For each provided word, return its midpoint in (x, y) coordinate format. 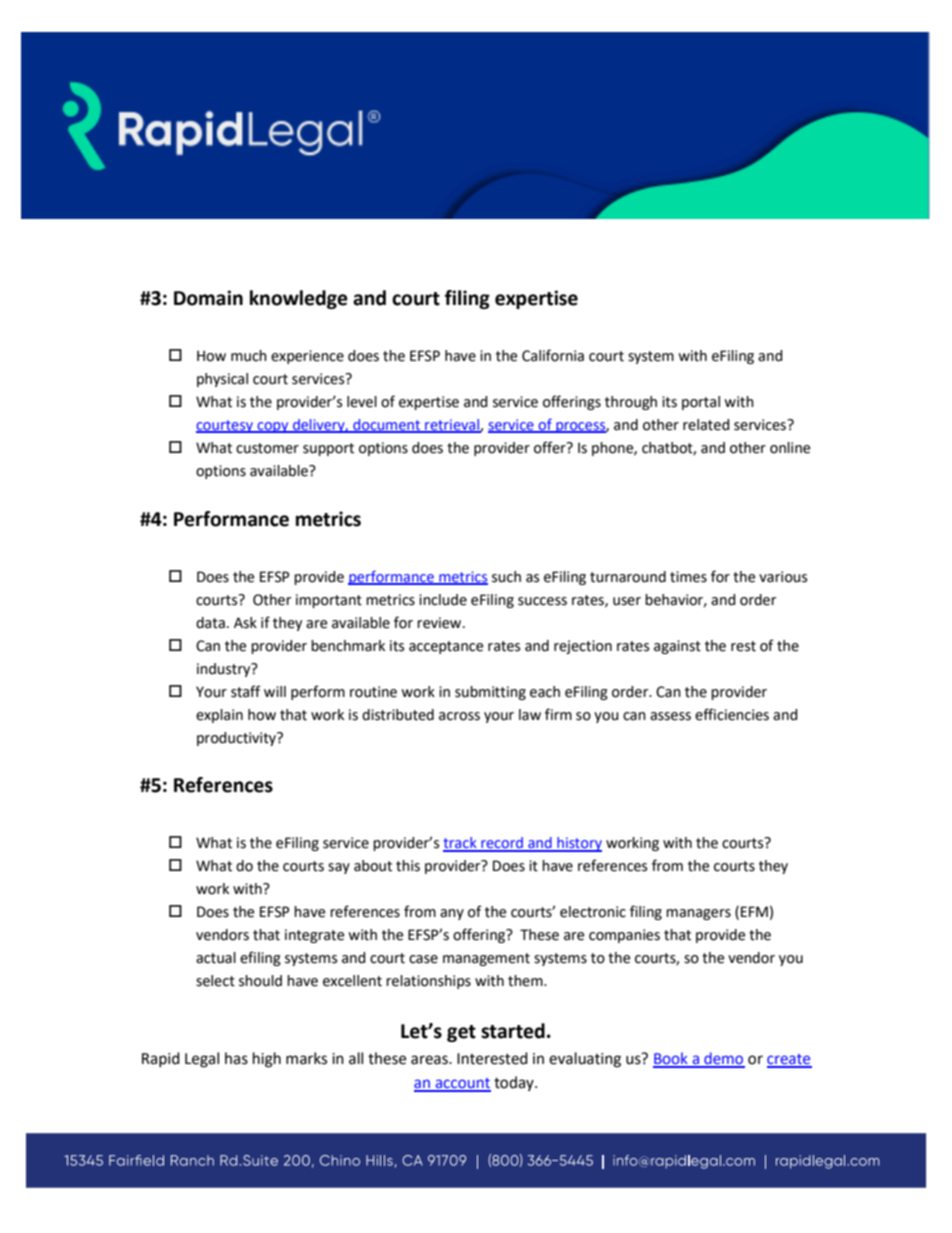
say (339, 868)
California (553, 355)
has (236, 1058)
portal (701, 403)
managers (698, 914)
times (688, 577)
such (506, 577)
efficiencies (732, 714)
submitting (490, 693)
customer (267, 448)
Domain (208, 298)
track (461, 844)
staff (246, 691)
